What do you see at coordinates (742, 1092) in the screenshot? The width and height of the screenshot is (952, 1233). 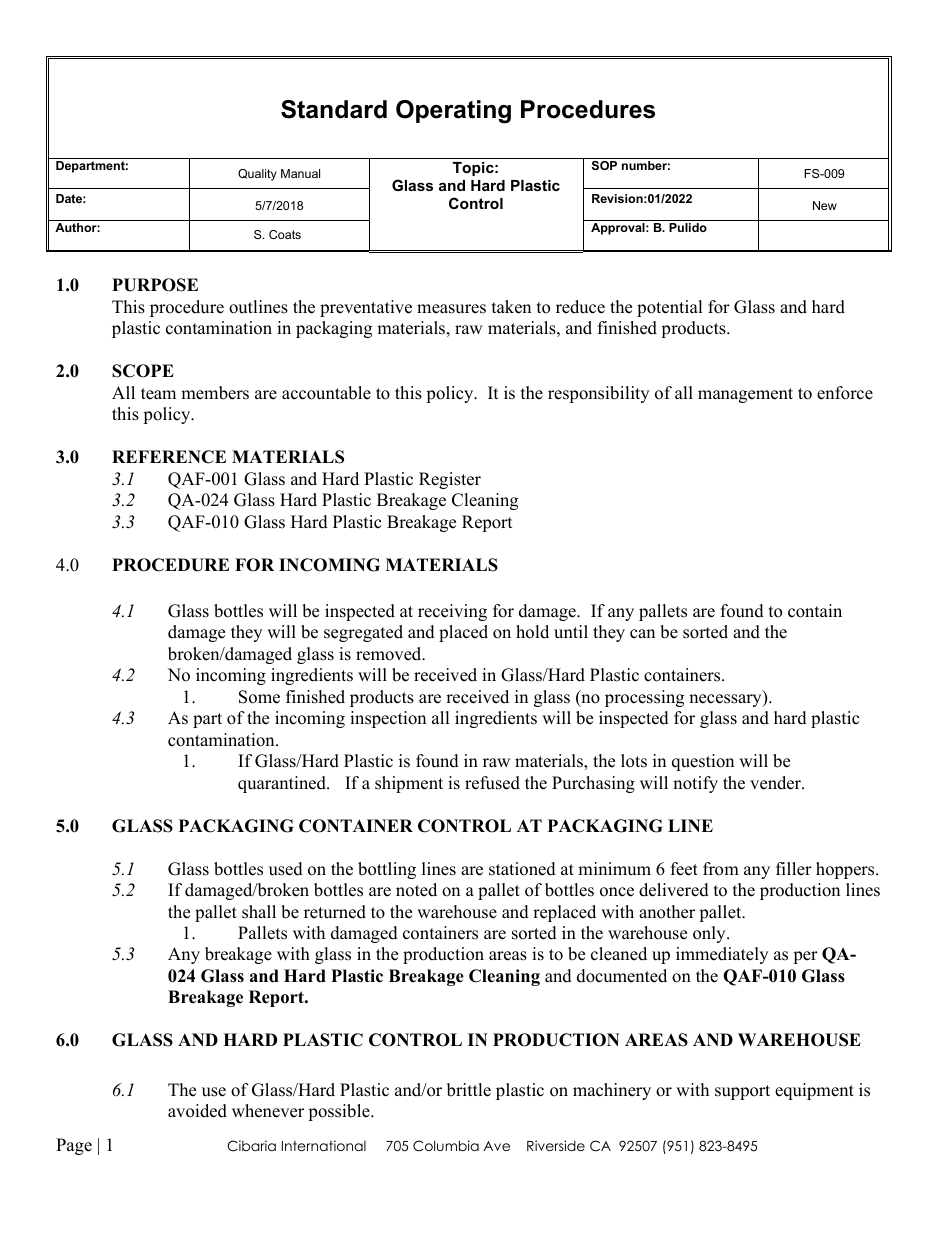 I see `support` at bounding box center [742, 1092].
